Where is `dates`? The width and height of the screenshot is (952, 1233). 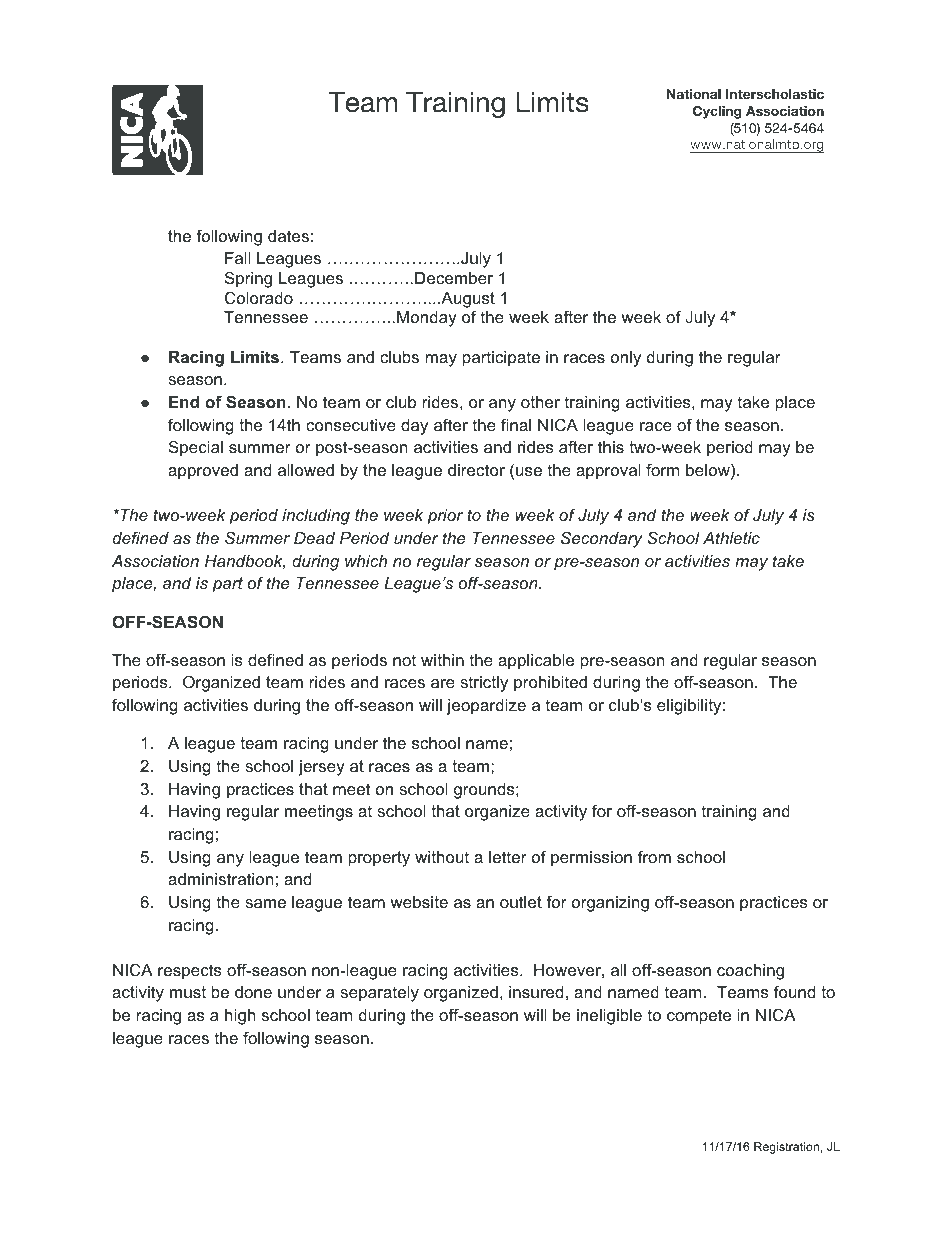
dates is located at coordinates (288, 236).
